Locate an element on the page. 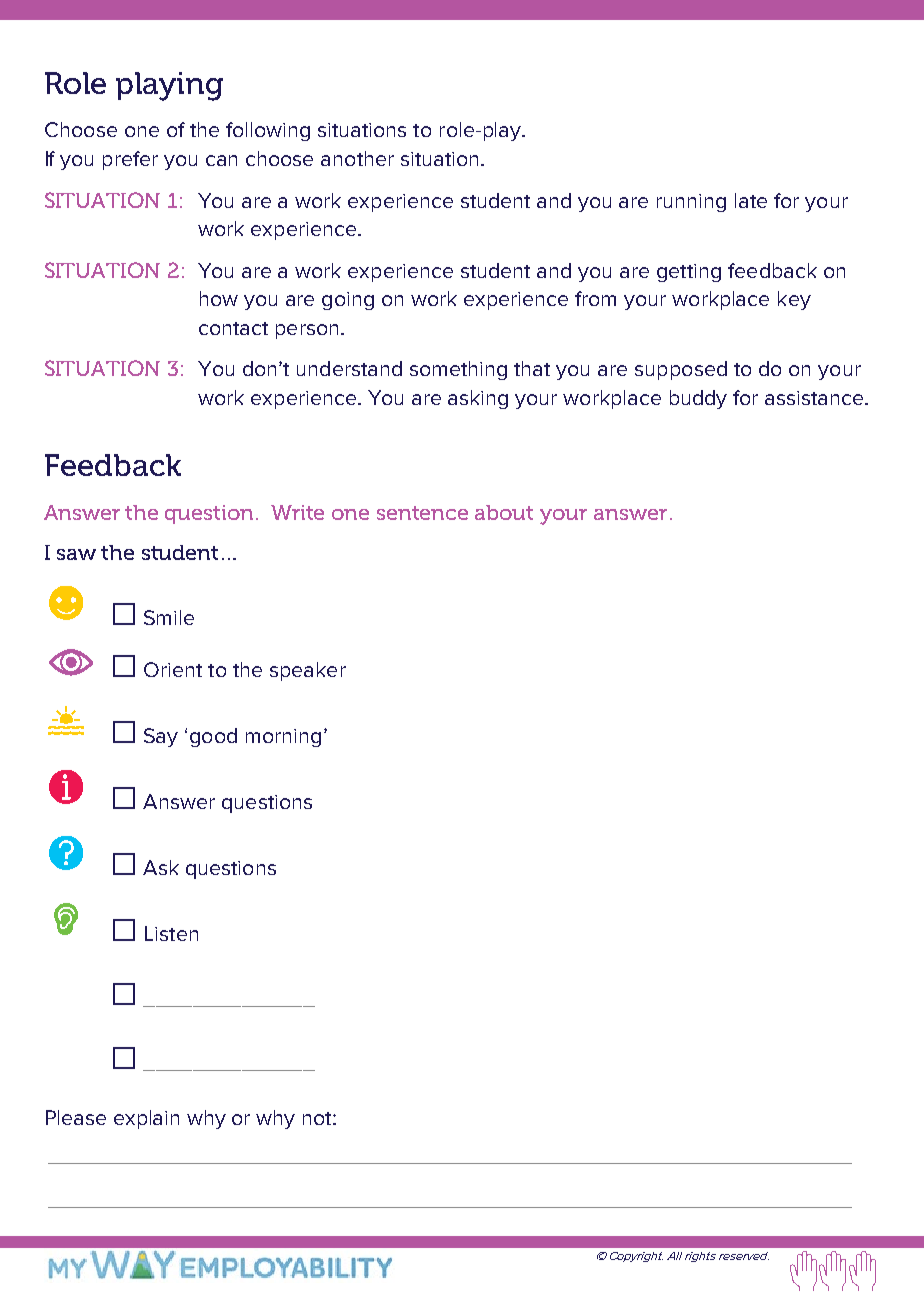 This page has height=1308, width=924. prefer is located at coordinates (130, 160).
